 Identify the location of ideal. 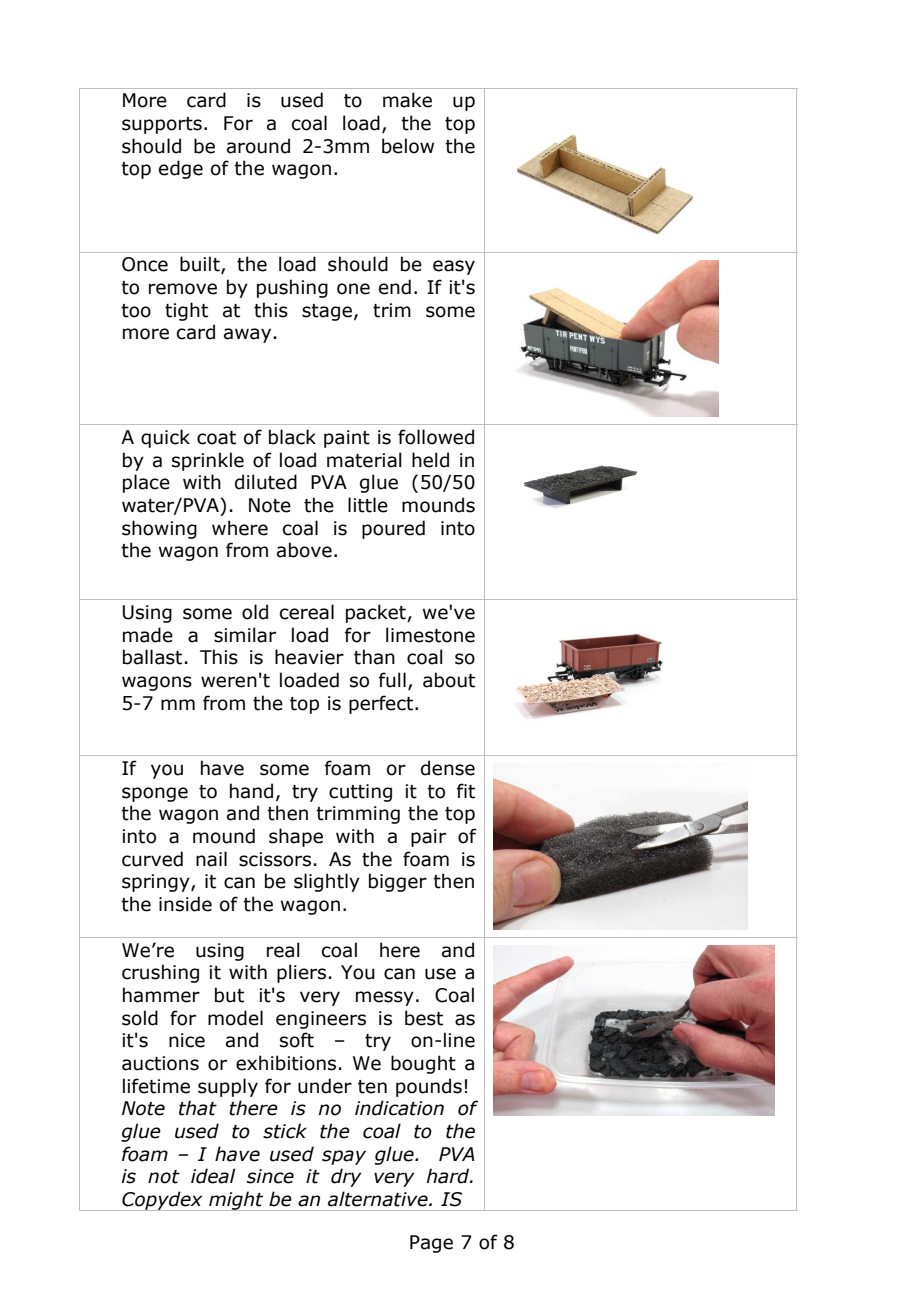
(213, 1176).
